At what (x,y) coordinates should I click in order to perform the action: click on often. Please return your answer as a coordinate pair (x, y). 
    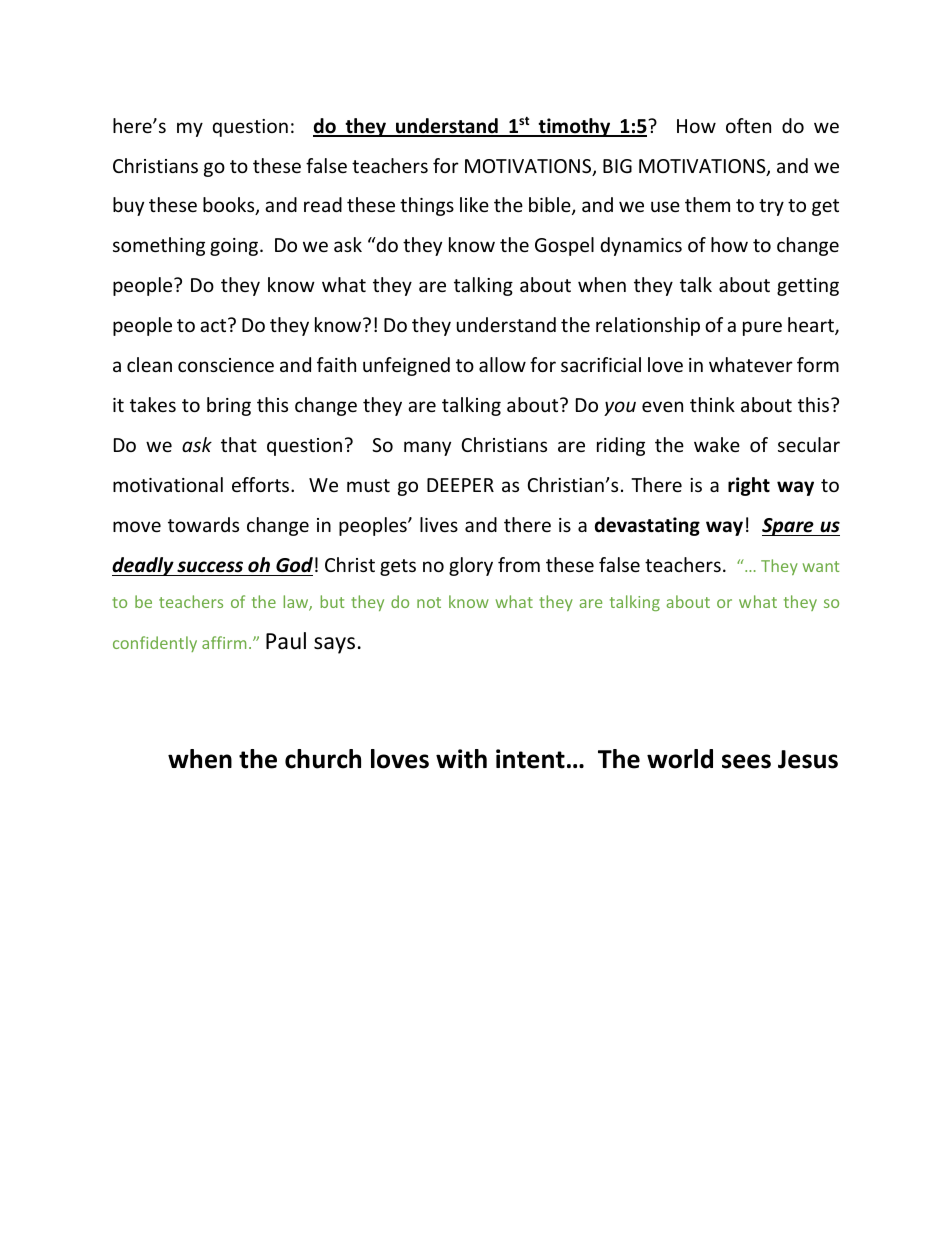
    Looking at the image, I should click on (748, 125).
